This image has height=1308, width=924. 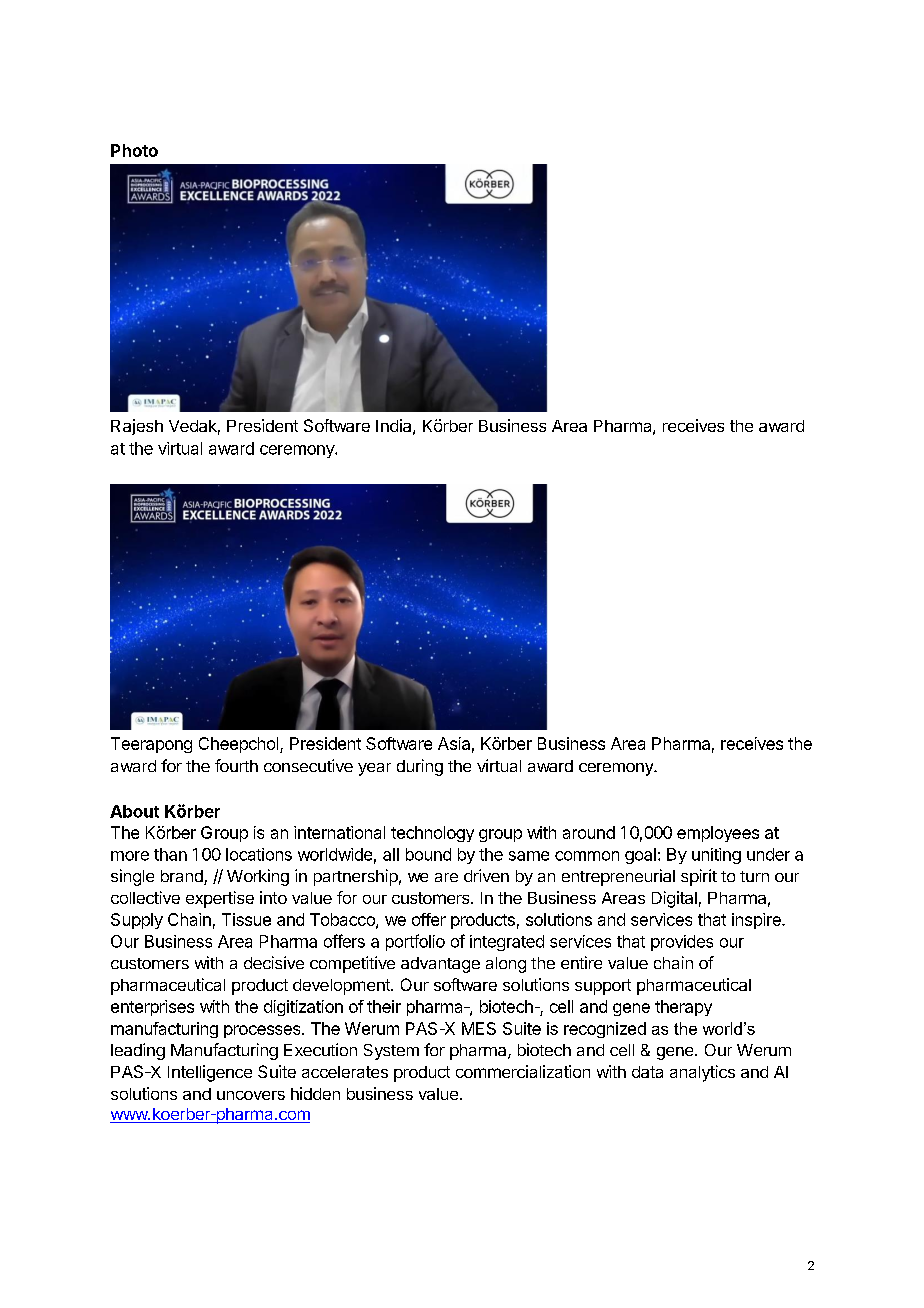 I want to click on About, so click(x=134, y=811).
